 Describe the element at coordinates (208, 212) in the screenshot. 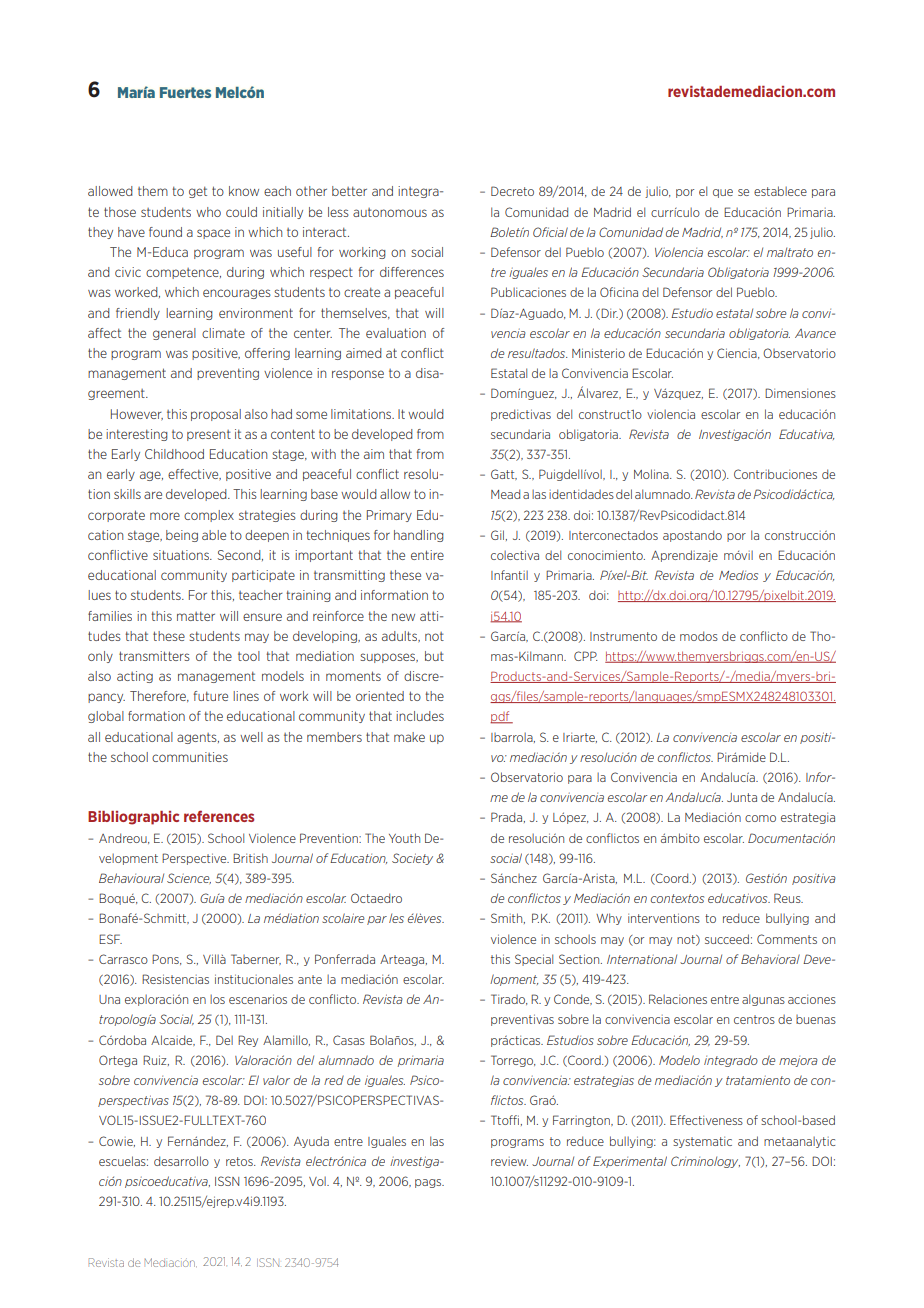

I see `who` at that location.
